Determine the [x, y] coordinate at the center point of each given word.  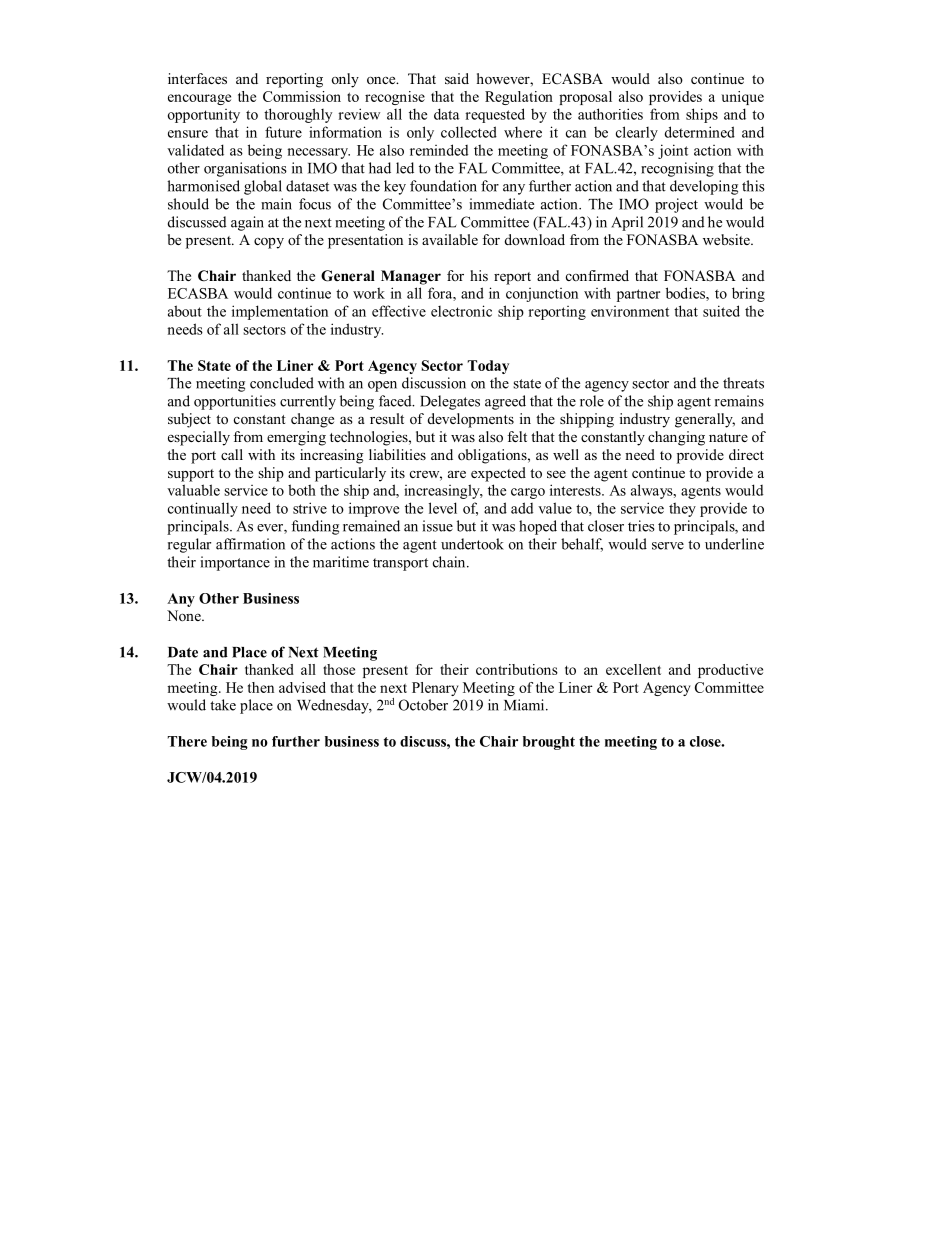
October [423, 705]
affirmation [250, 544]
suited [721, 311]
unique [742, 98]
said [457, 78]
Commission [302, 96]
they [682, 509]
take [223, 705]
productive [730, 671]
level [443, 508]
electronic [461, 311]
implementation [280, 312]
